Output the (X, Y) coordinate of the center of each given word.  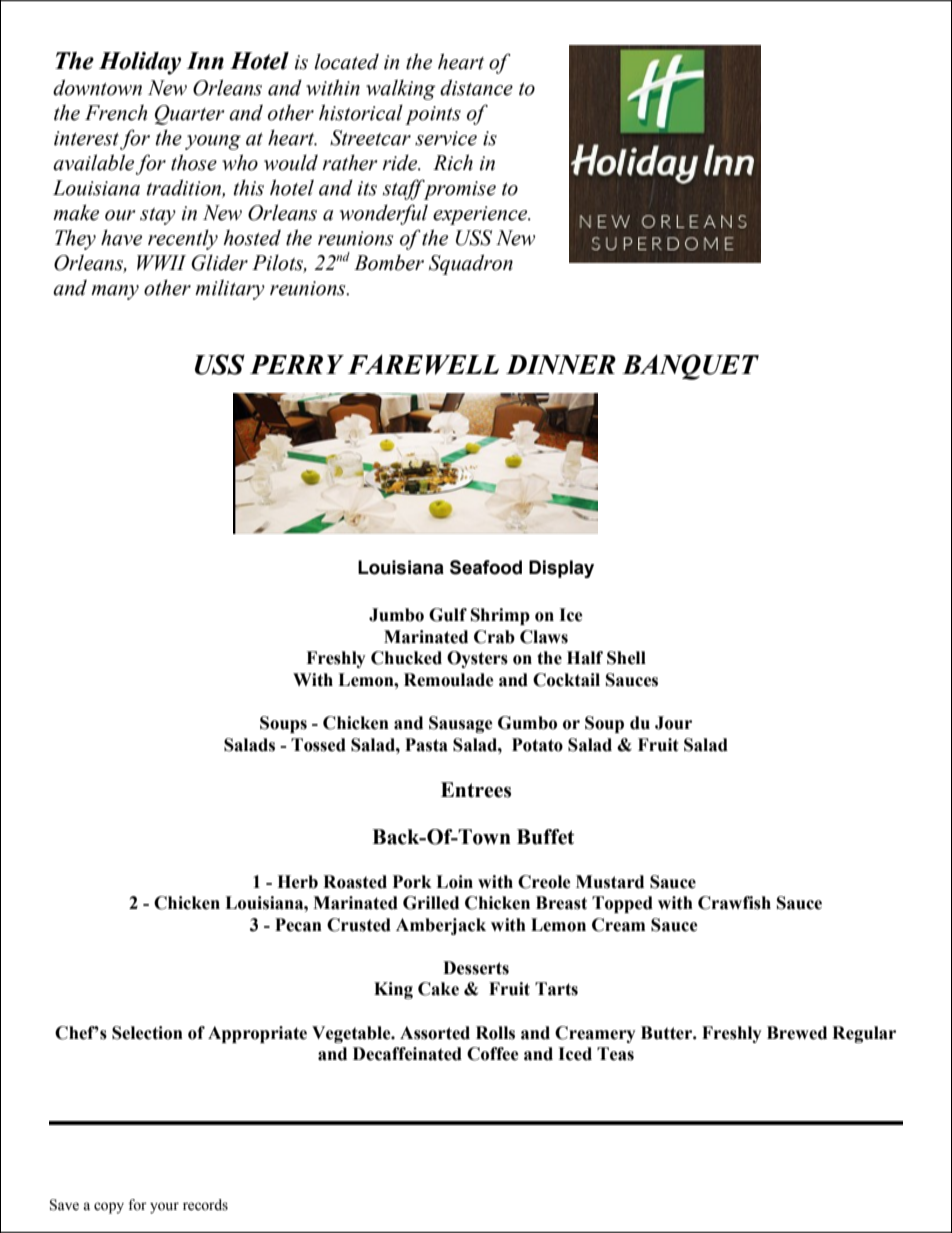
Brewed (797, 1033)
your (164, 1208)
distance (476, 87)
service (446, 138)
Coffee (493, 1054)
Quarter (190, 115)
